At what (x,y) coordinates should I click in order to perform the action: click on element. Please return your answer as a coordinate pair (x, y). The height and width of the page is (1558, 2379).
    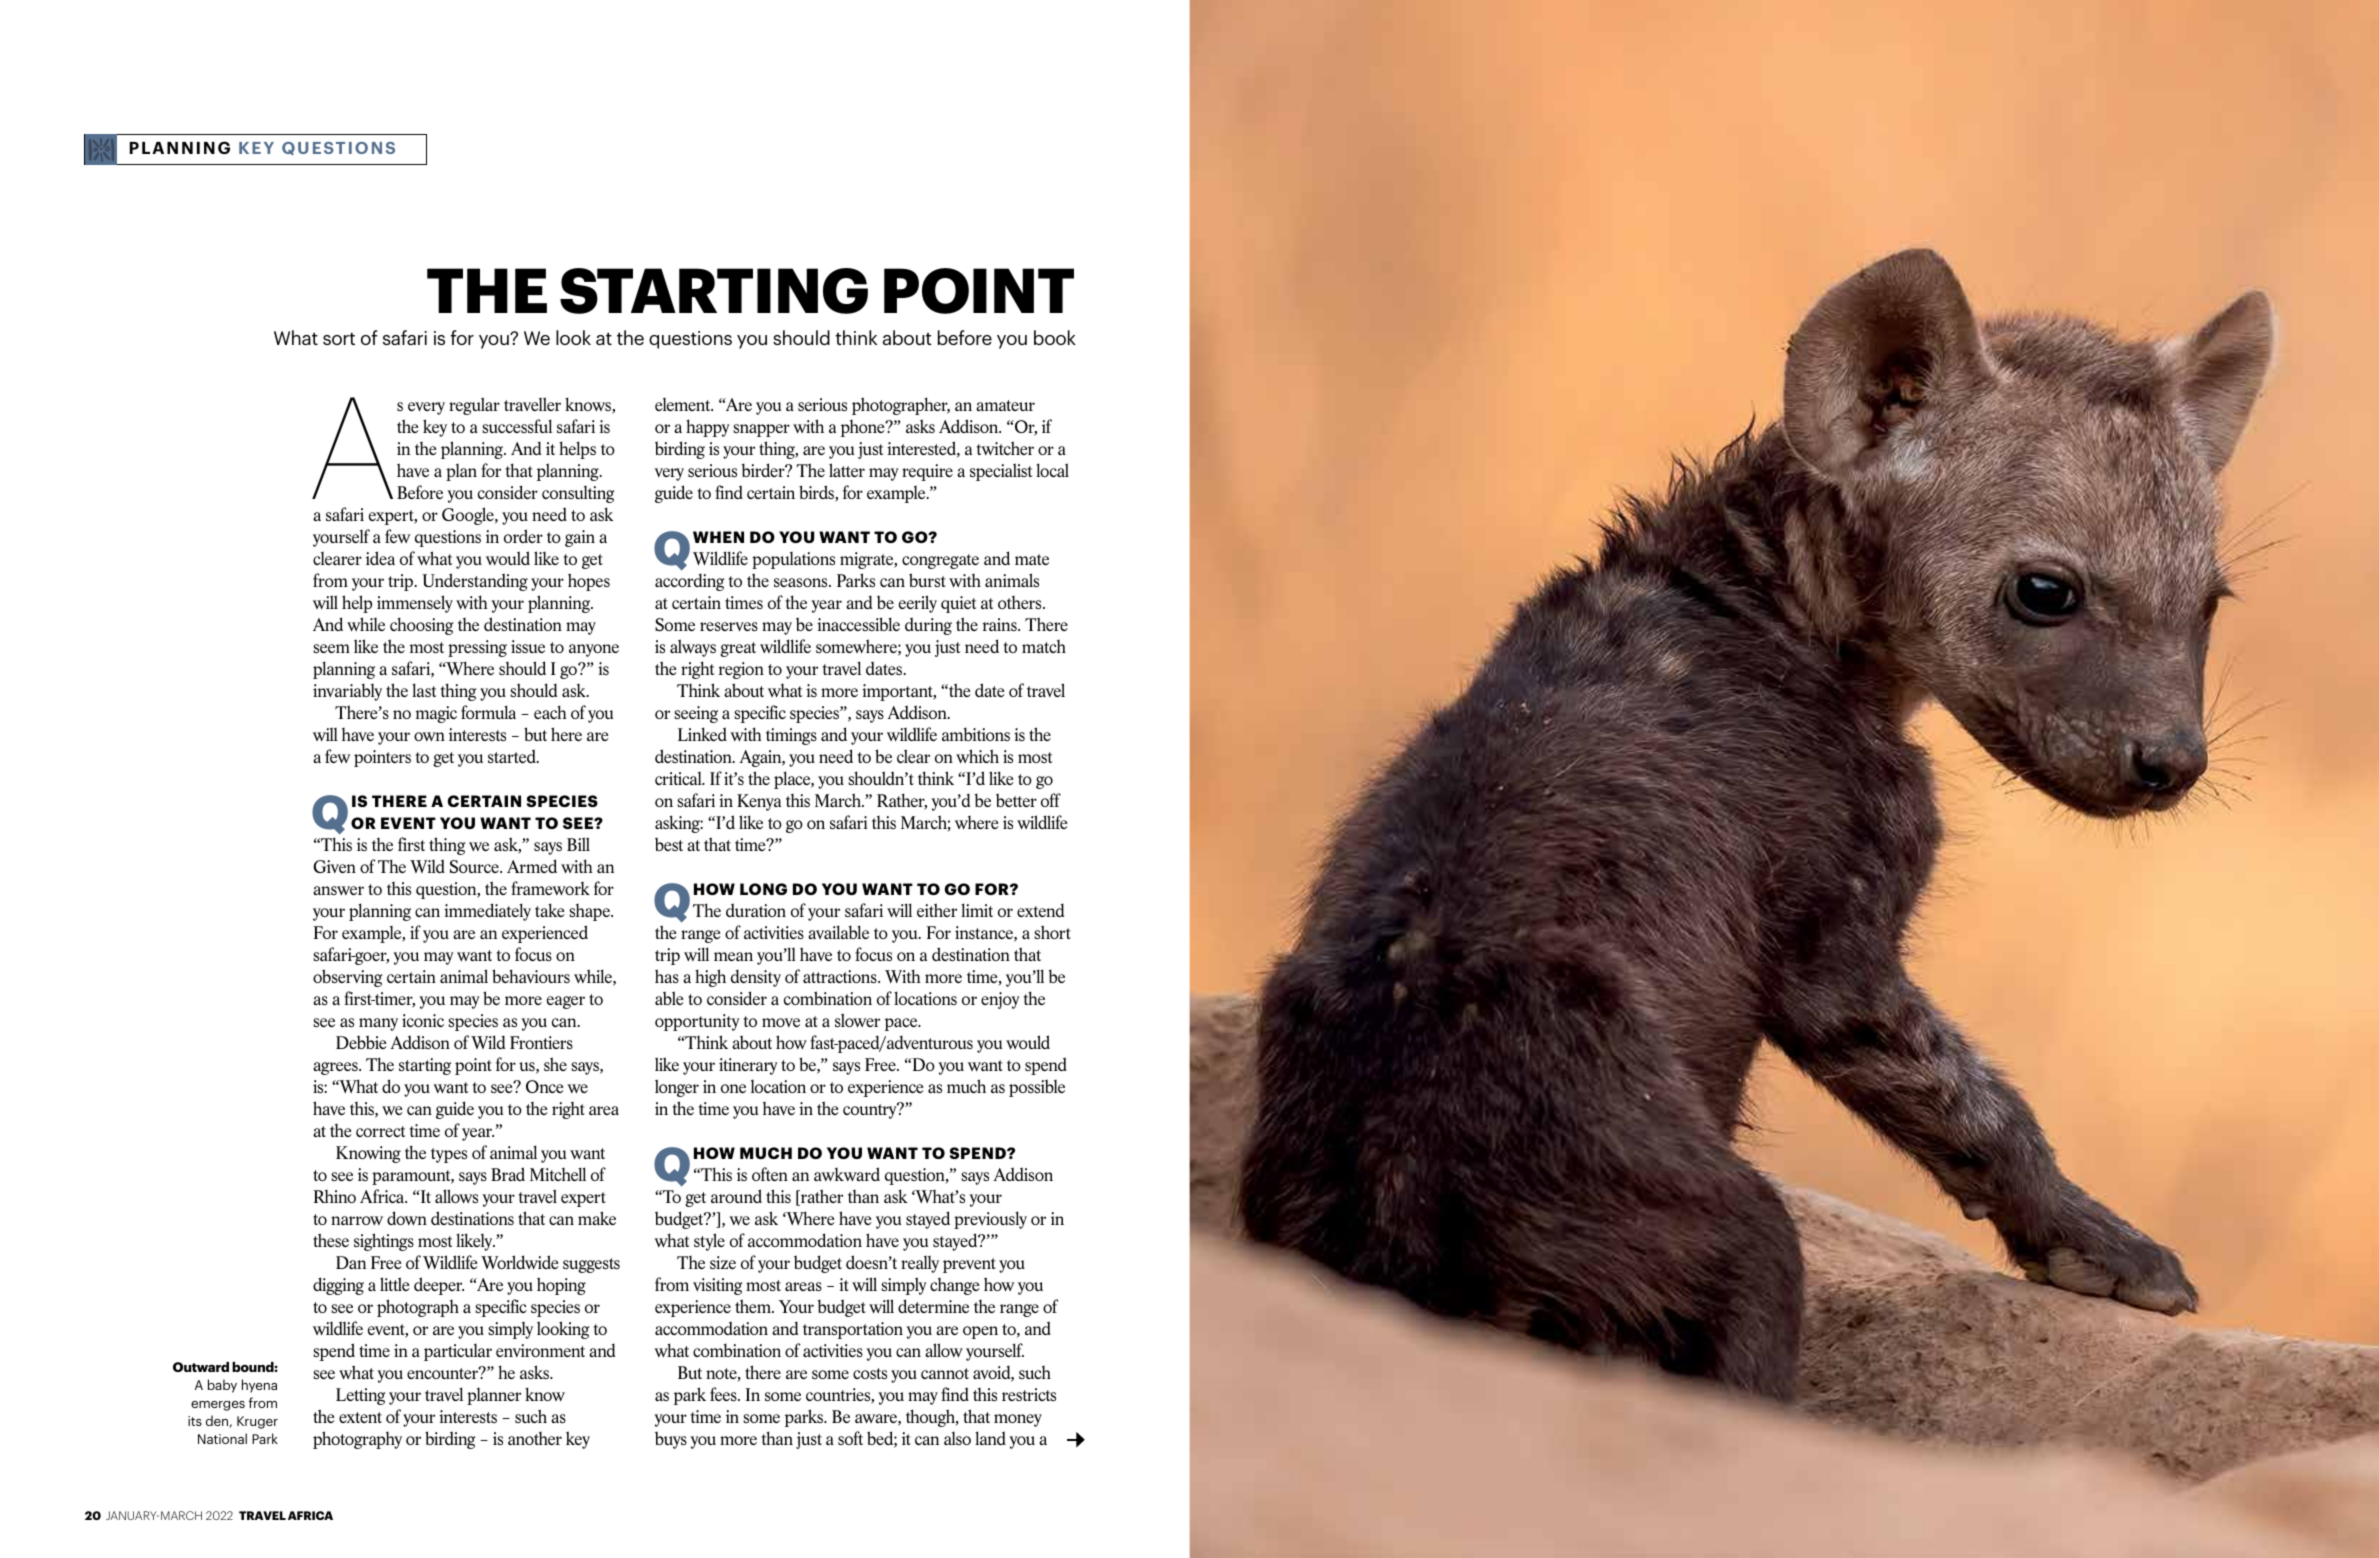
    Looking at the image, I should click on (684, 404).
